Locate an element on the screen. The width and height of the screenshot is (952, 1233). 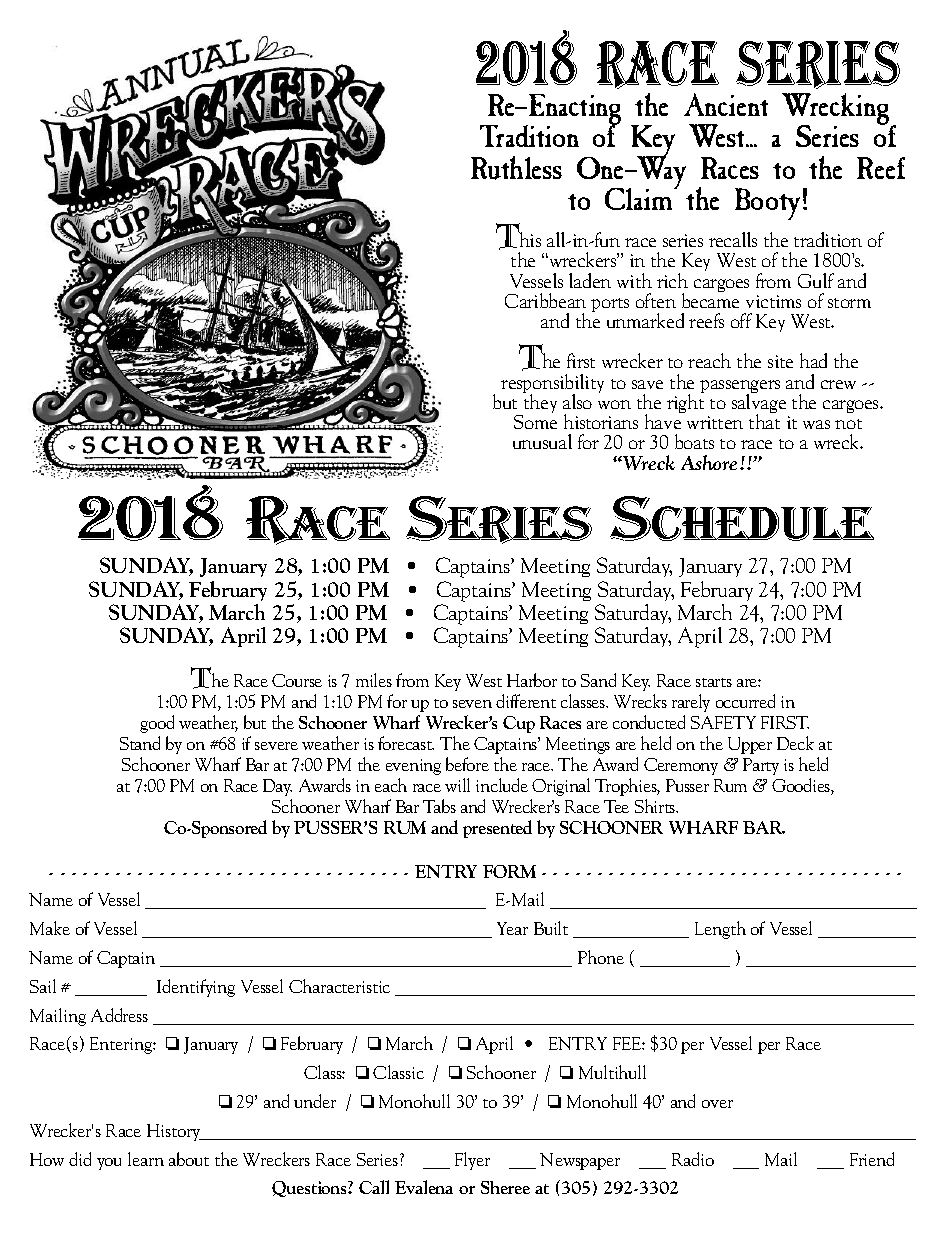
Flyer is located at coordinates (472, 1161).
